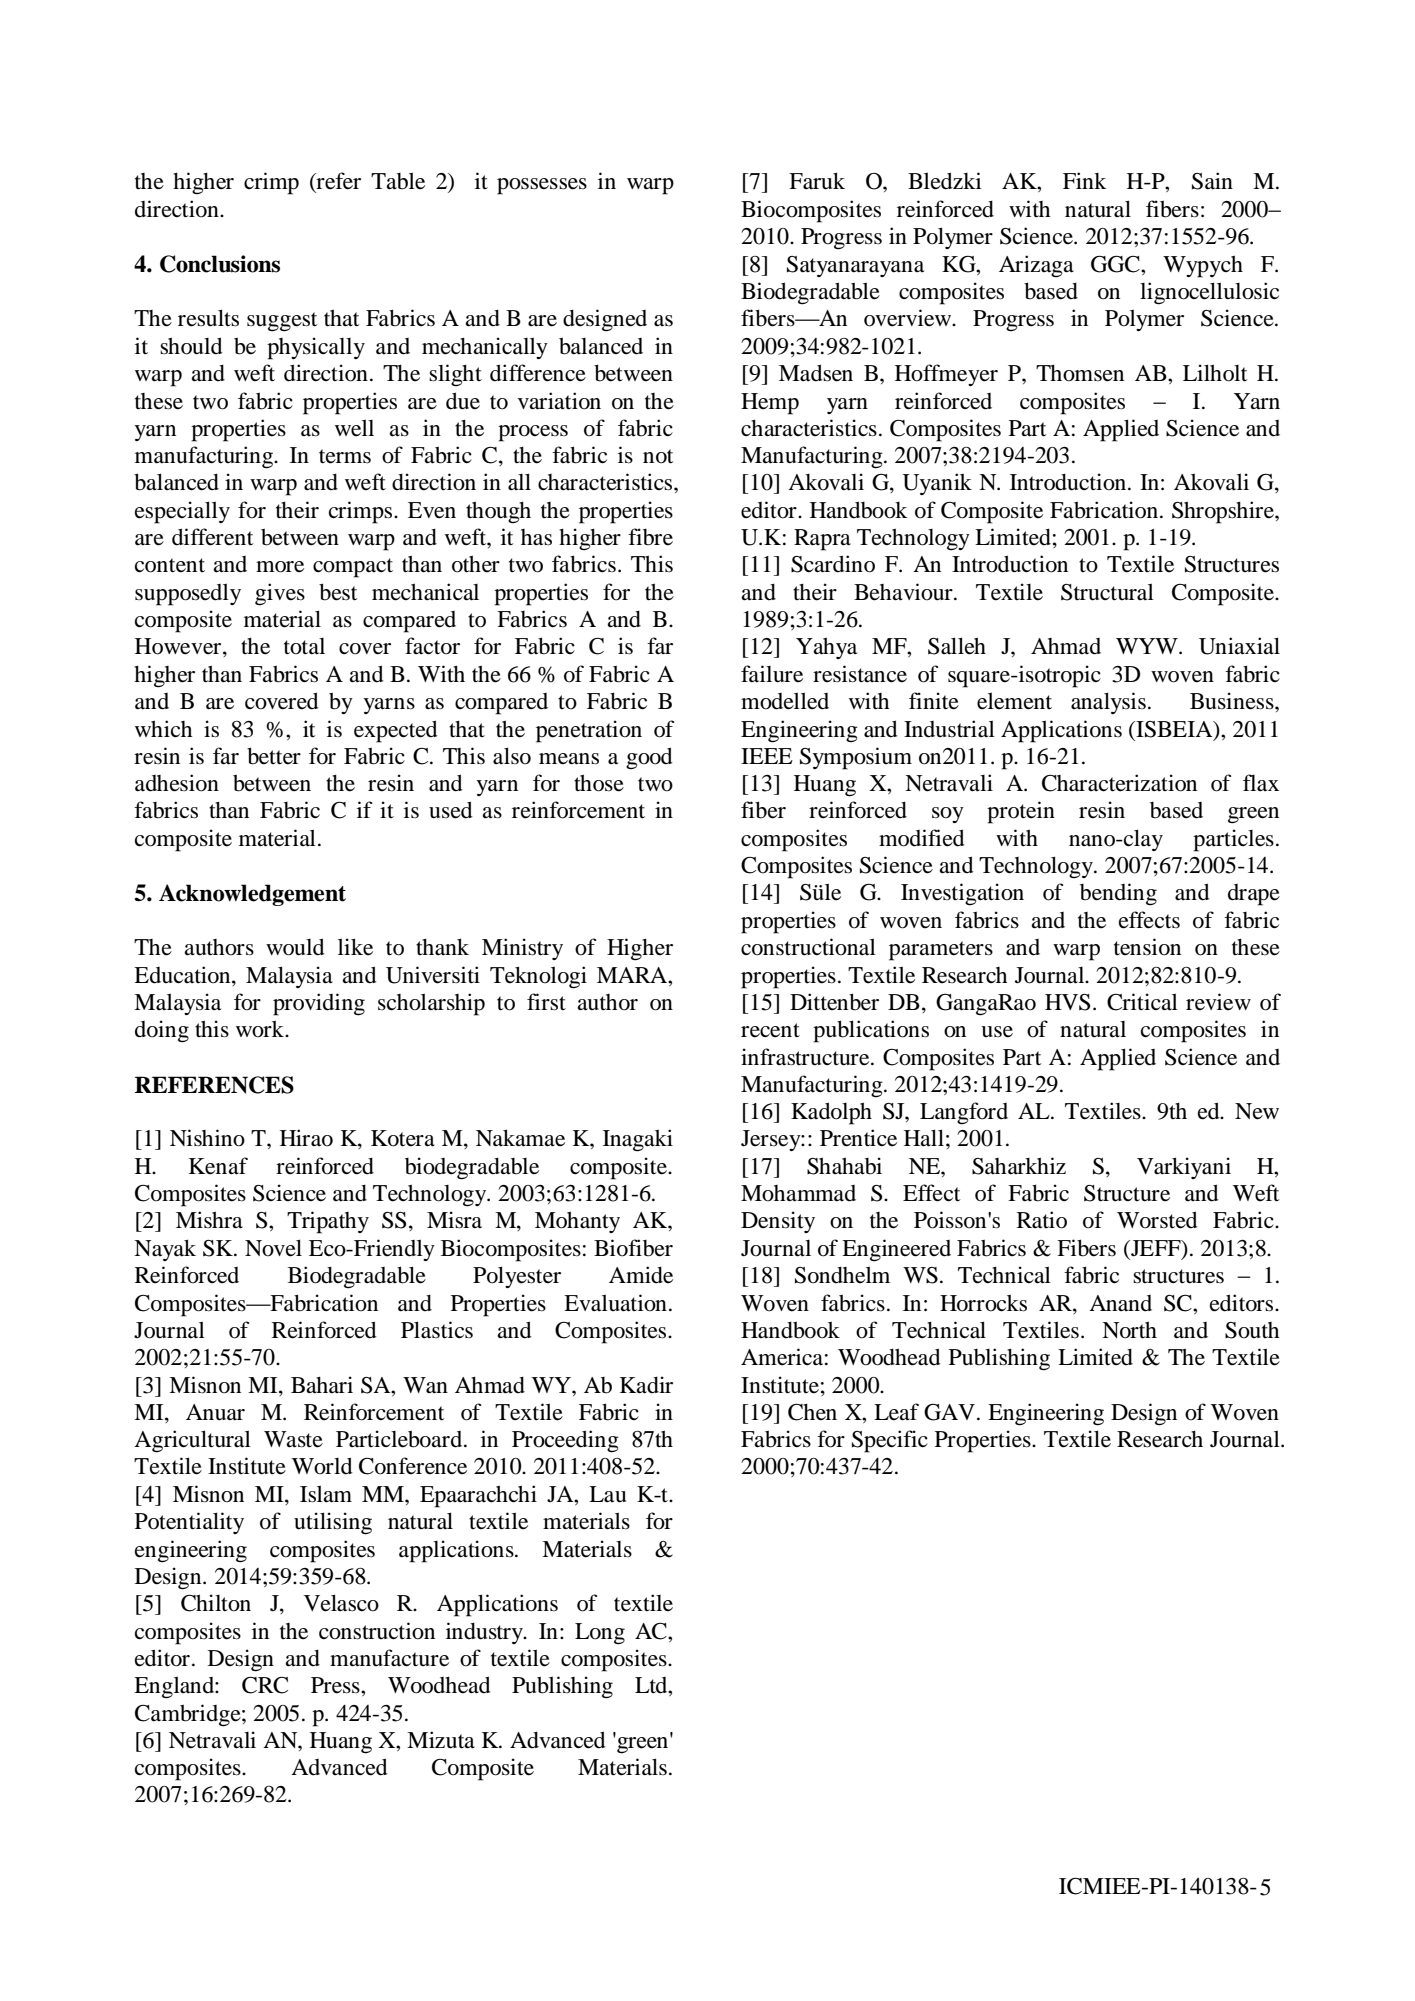 The width and height of the image is (1415, 2001). I want to click on Specific, so click(890, 1441).
